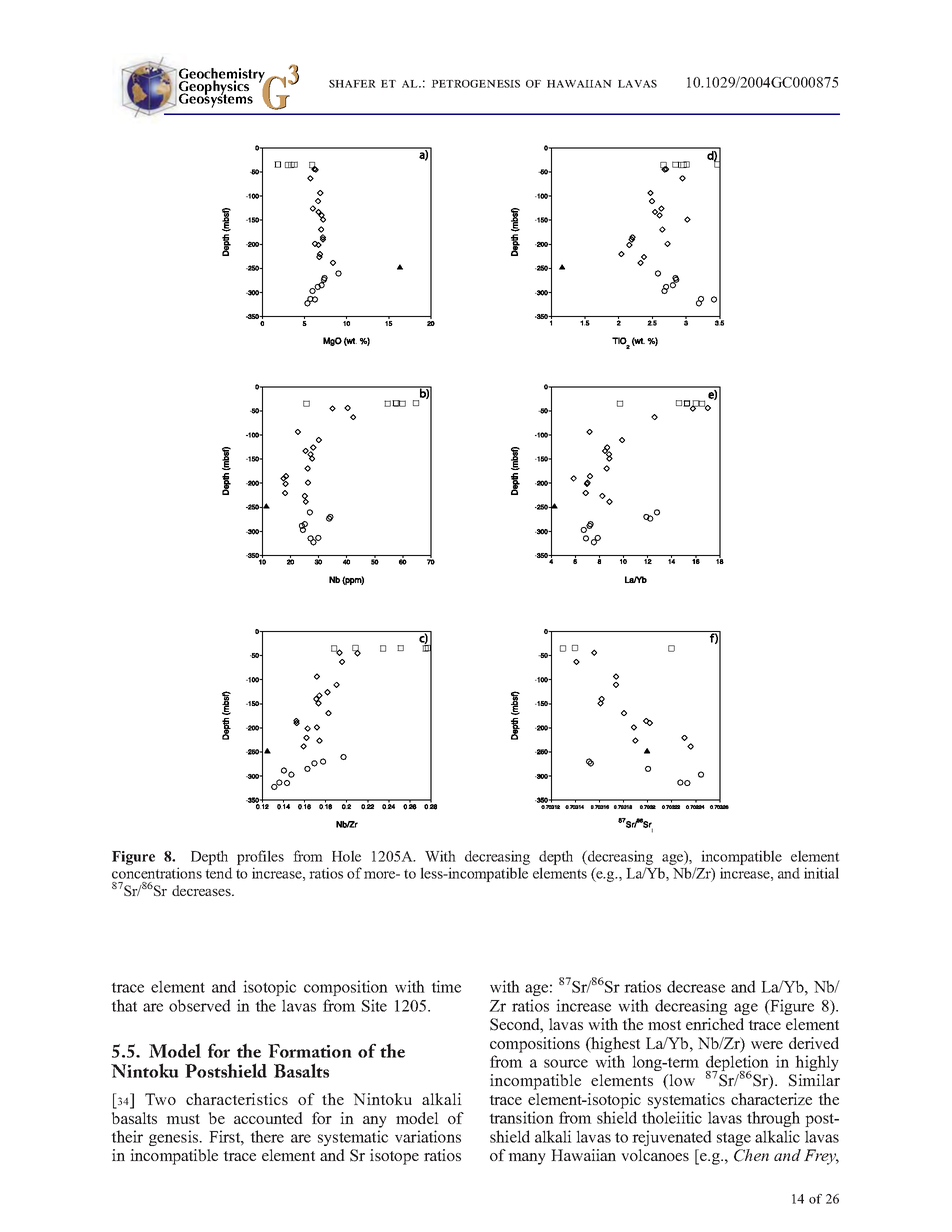 The image size is (952, 1232). What do you see at coordinates (715, 1024) in the image?
I see `enriched` at bounding box center [715, 1024].
